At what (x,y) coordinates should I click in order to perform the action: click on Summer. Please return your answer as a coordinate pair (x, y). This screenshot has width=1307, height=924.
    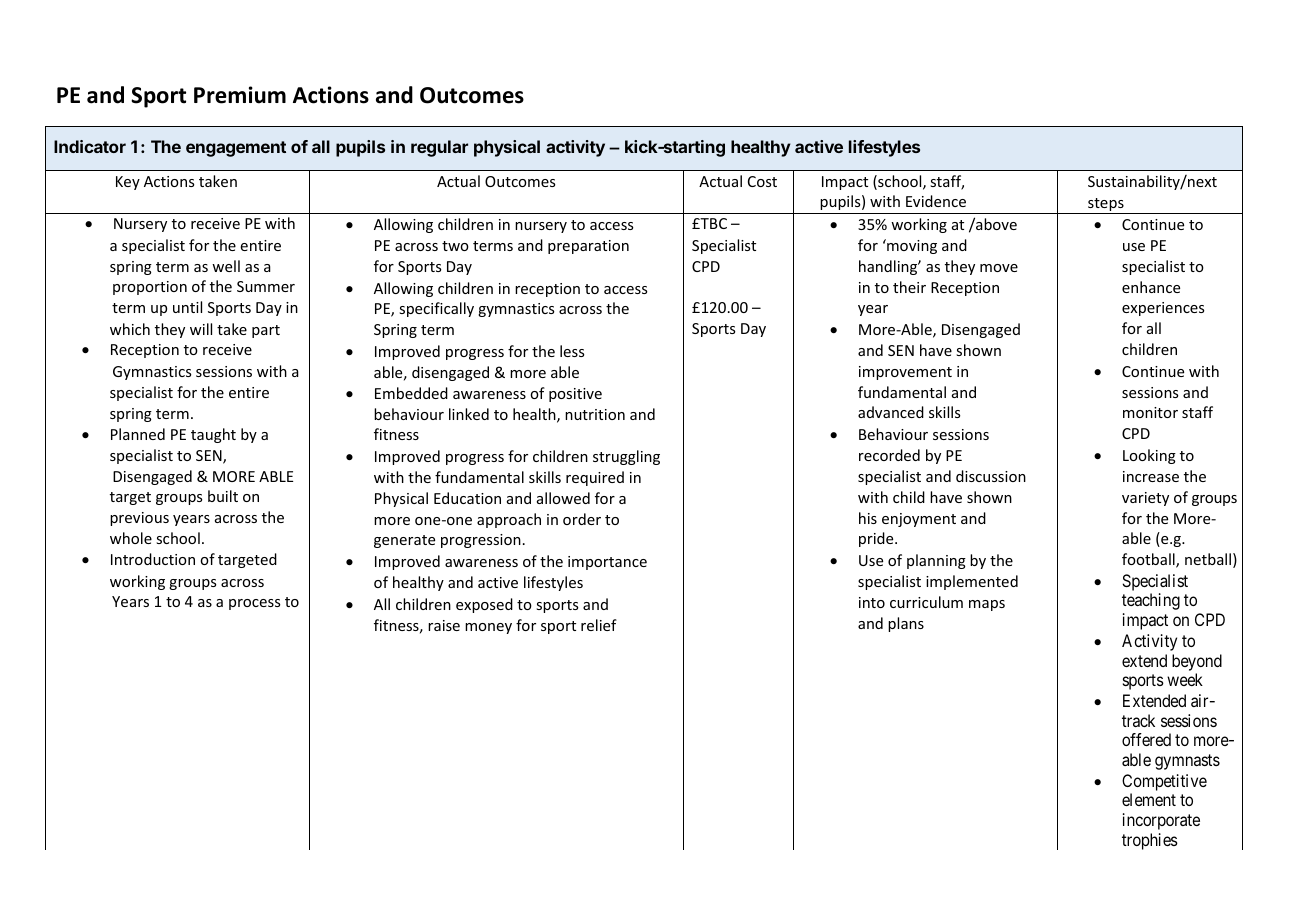
    Looking at the image, I should click on (266, 286).
